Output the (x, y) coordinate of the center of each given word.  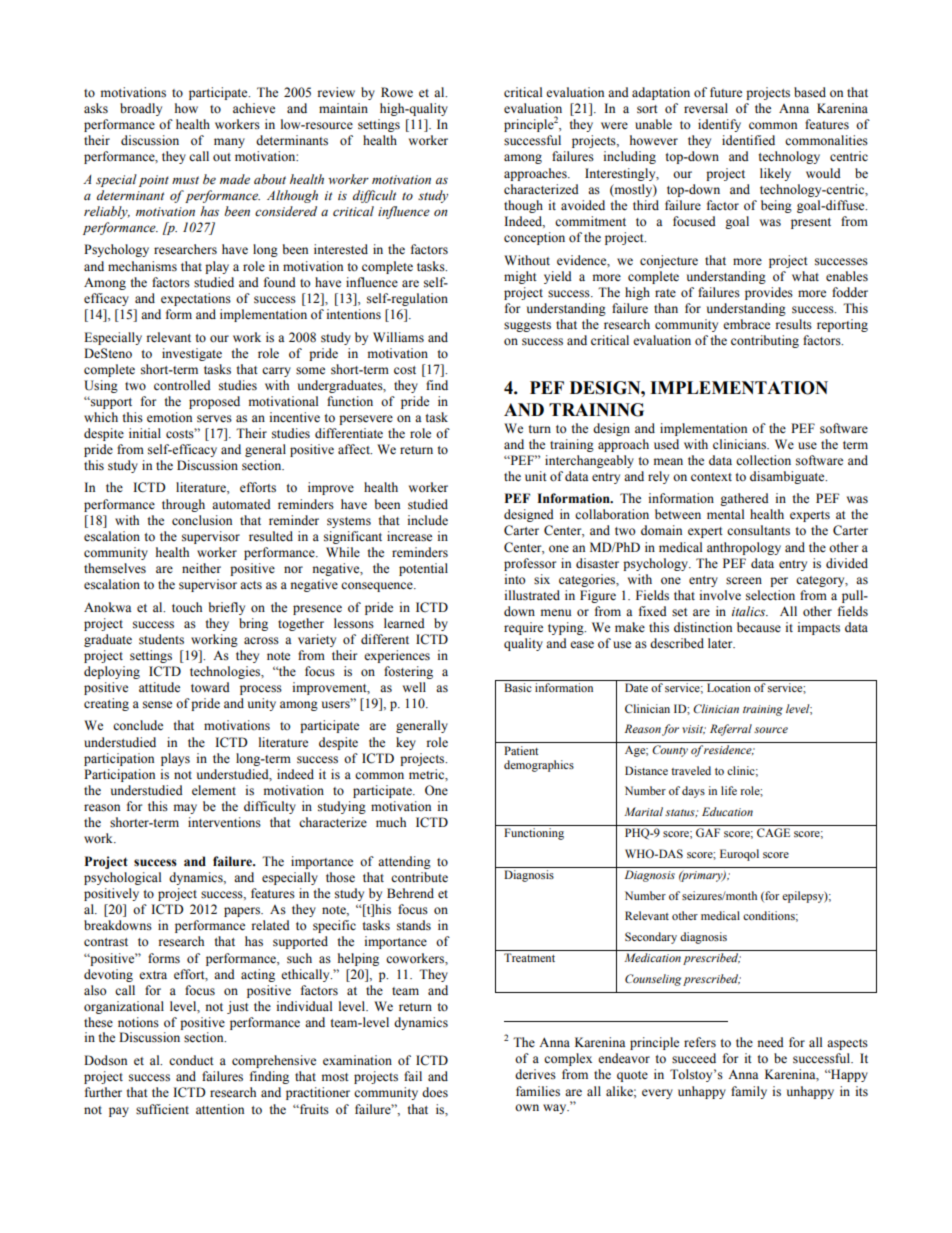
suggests (527, 326)
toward (210, 687)
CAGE (773, 832)
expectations (196, 299)
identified (748, 140)
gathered (744, 499)
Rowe (397, 92)
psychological (122, 878)
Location (729, 687)
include (428, 520)
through (183, 505)
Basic (518, 687)
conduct (191, 1060)
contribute (419, 877)
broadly (141, 109)
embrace (746, 324)
